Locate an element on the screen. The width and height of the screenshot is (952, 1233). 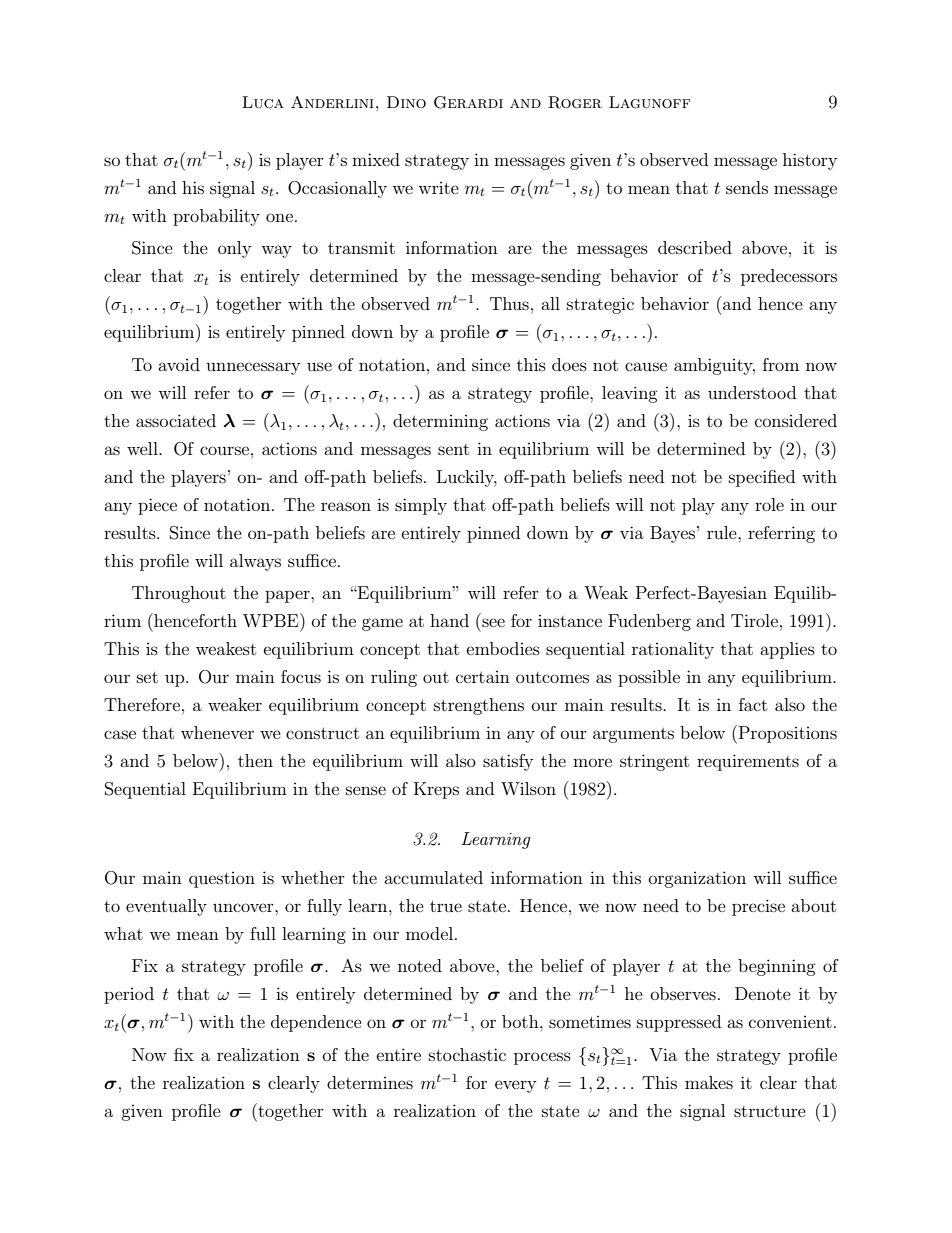
sends is located at coordinates (747, 187).
